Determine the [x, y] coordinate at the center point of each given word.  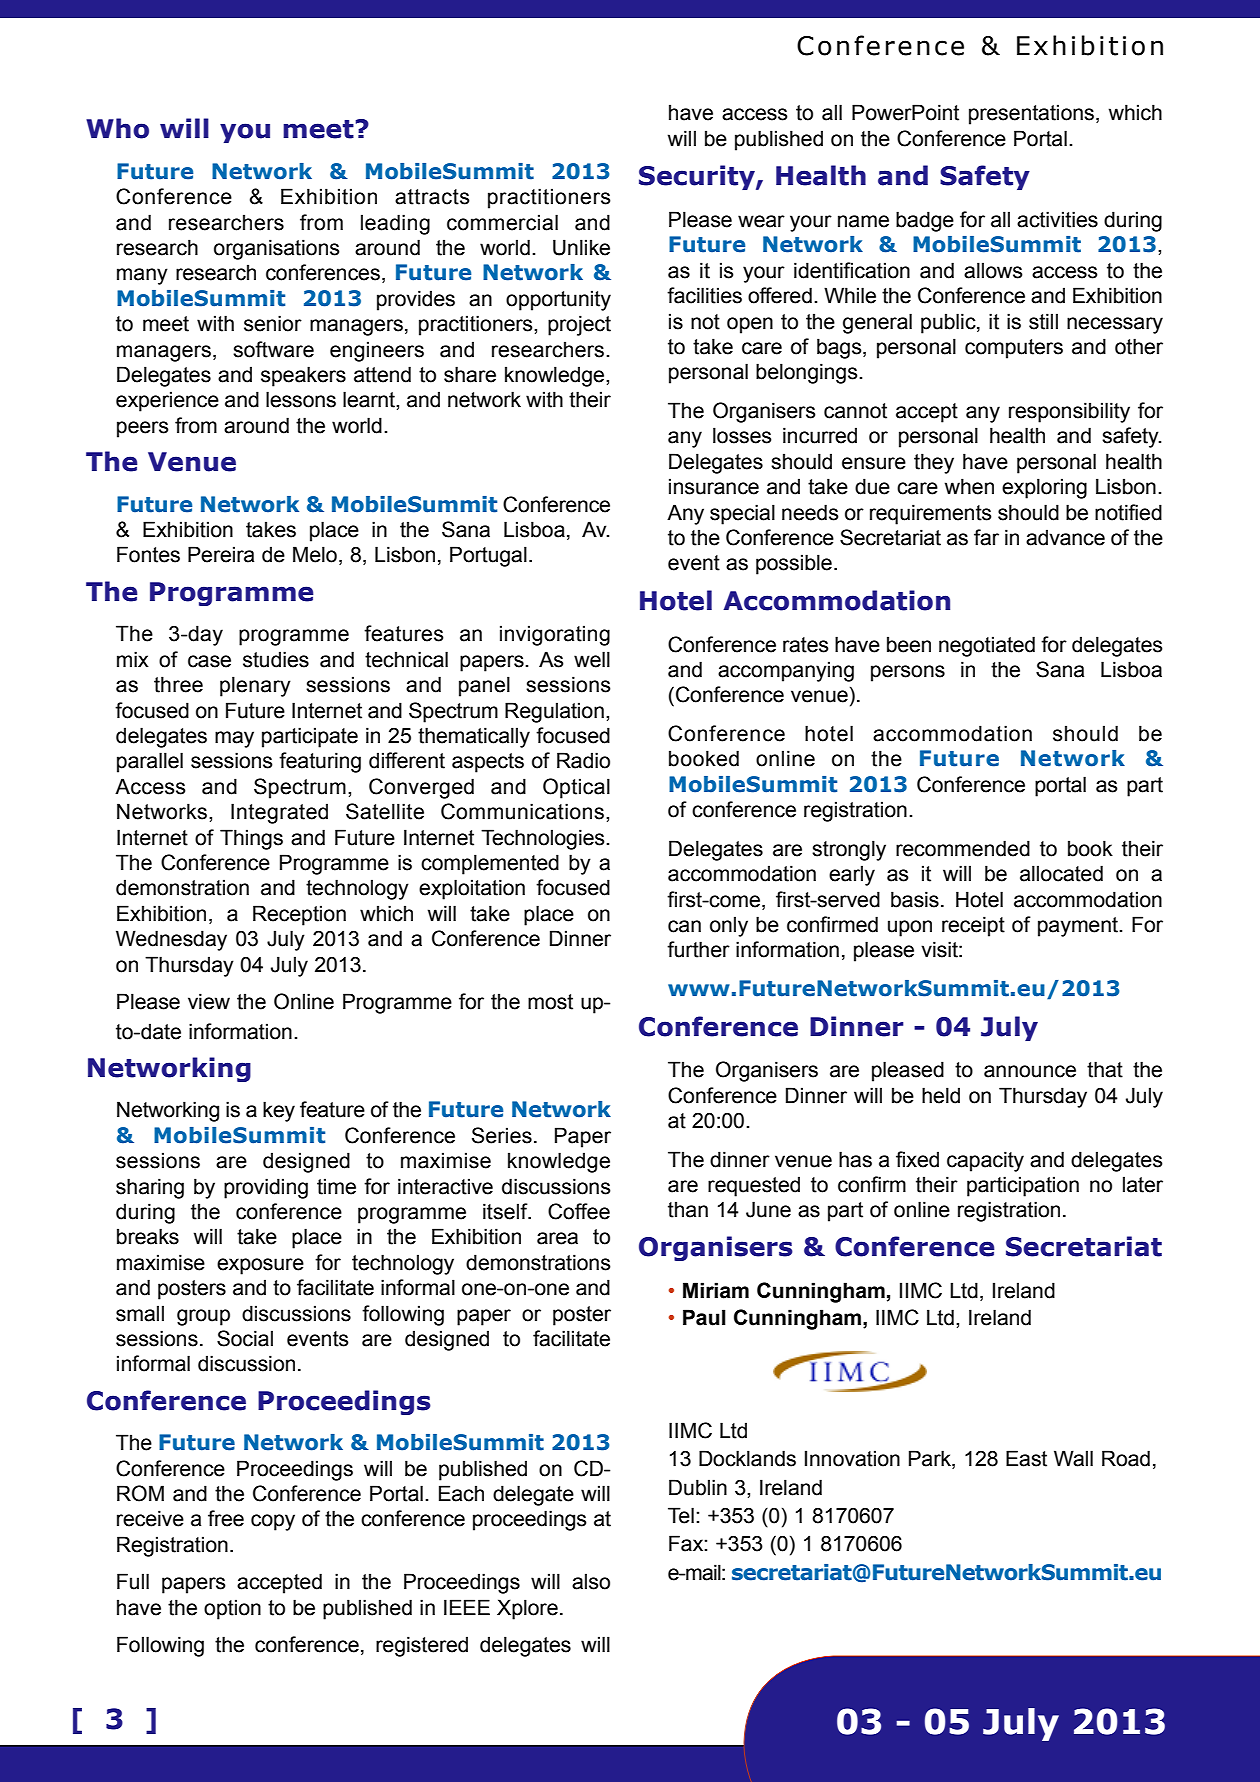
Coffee [579, 1211]
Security [698, 177]
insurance [714, 486]
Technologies [544, 839]
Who [117, 128]
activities [1057, 219]
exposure [260, 1266]
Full [133, 1581]
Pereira [221, 554]
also [591, 1581]
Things [251, 839]
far [986, 537]
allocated [1061, 873]
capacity [985, 1161]
